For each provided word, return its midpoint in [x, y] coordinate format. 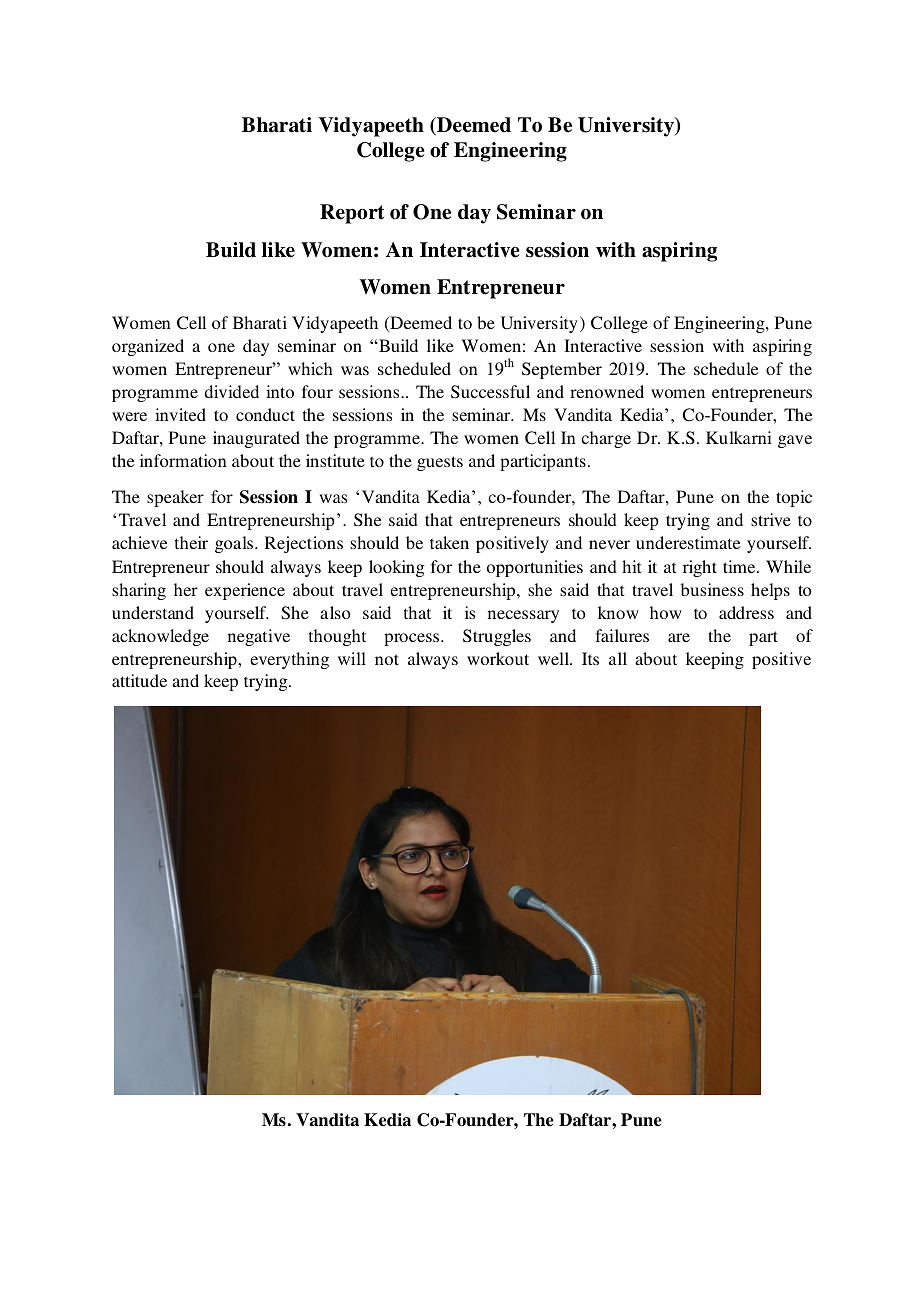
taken [449, 542]
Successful [490, 392]
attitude [139, 680]
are [679, 637]
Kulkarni [739, 437]
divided [231, 391]
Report [352, 214]
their [191, 542]
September [562, 370]
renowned [607, 391]
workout [498, 658]
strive [771, 519]
